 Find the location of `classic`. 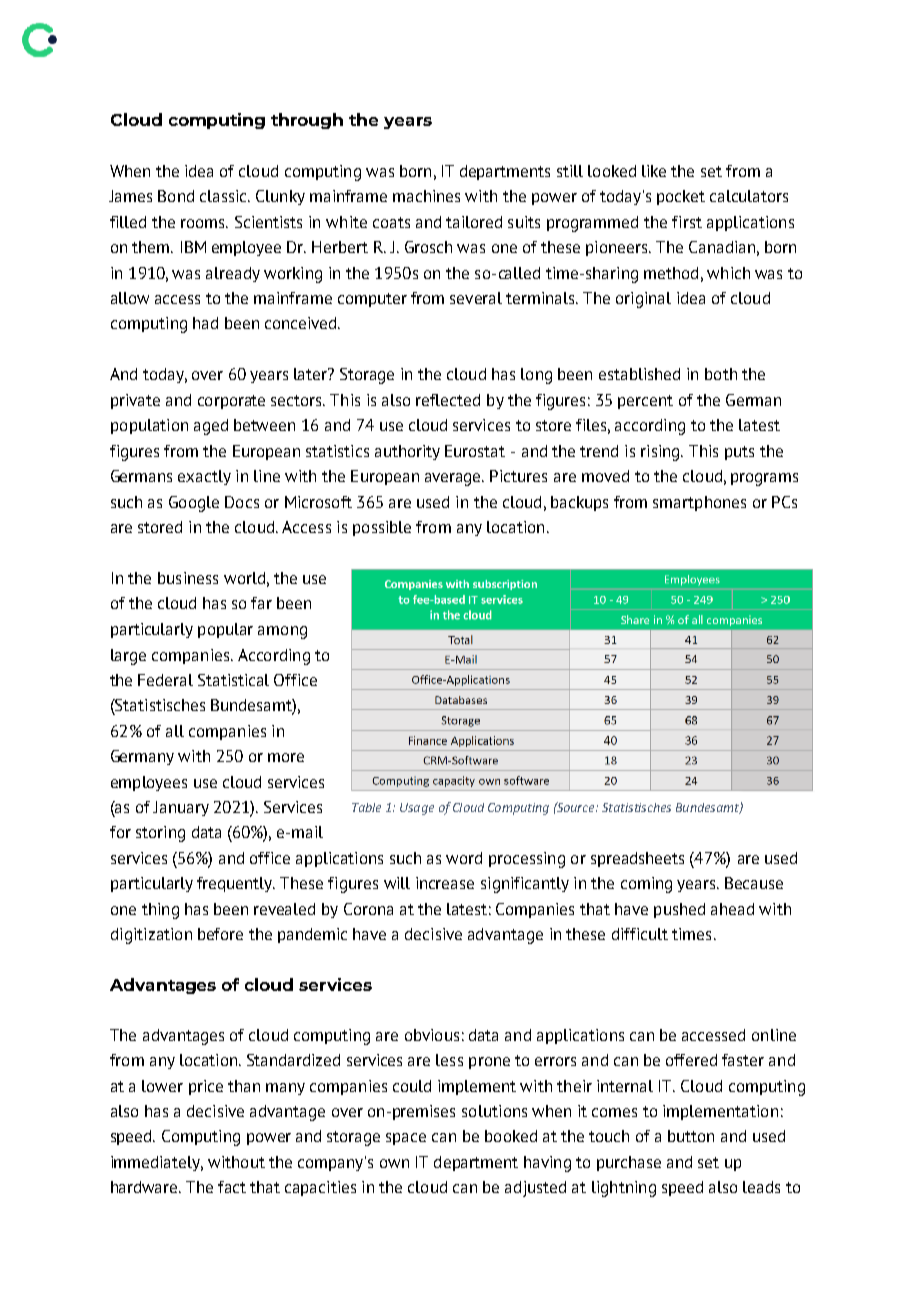

classic is located at coordinates (224, 196).
